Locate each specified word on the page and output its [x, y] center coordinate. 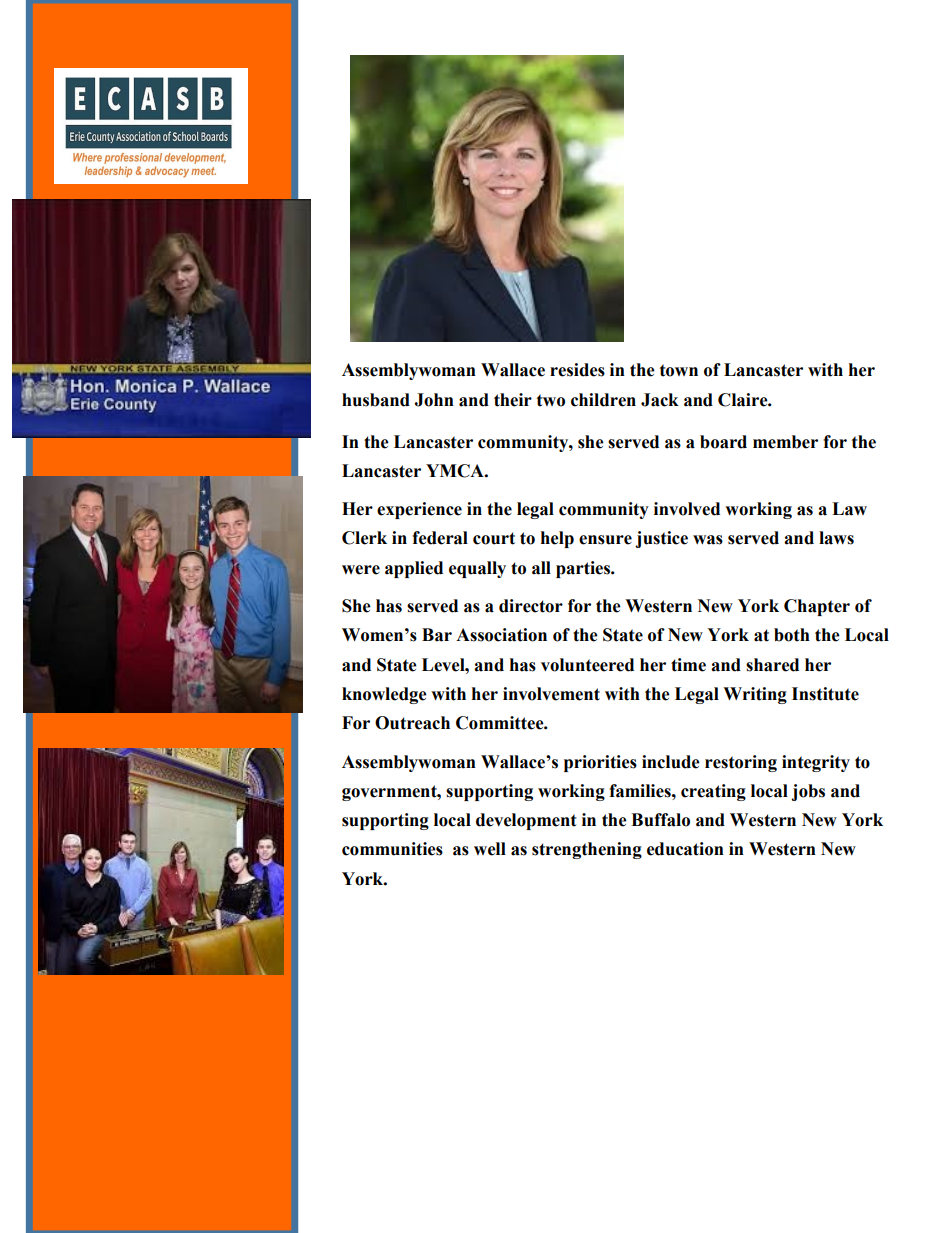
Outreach [412, 723]
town [679, 370]
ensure [605, 540]
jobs [808, 792]
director [531, 606]
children [603, 400]
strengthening [587, 850]
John [434, 400]
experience [419, 510]
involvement [551, 694]
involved [687, 509]
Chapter [817, 607]
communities [392, 849]
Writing [755, 695]
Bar [437, 635]
